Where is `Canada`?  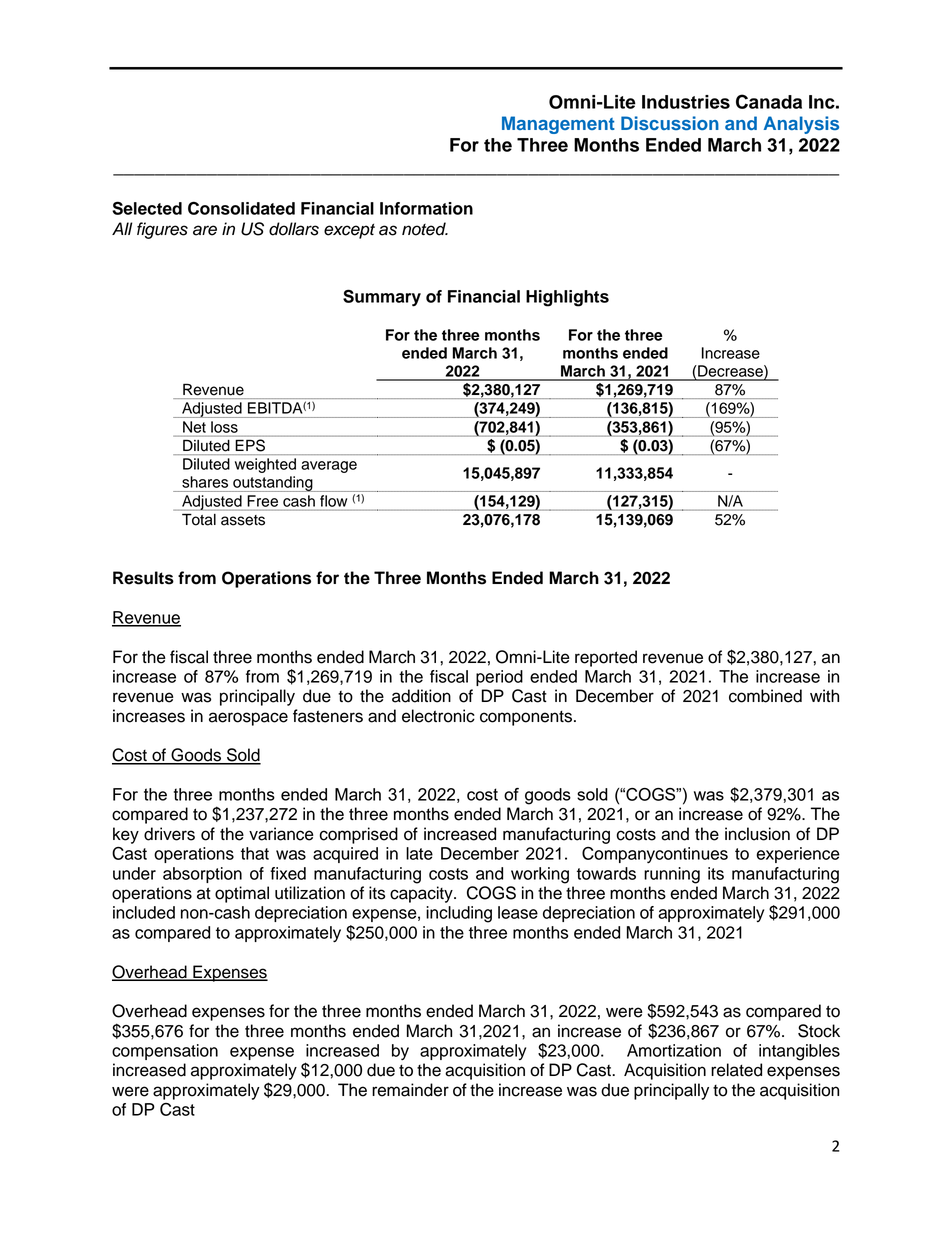 Canada is located at coordinates (769, 101).
